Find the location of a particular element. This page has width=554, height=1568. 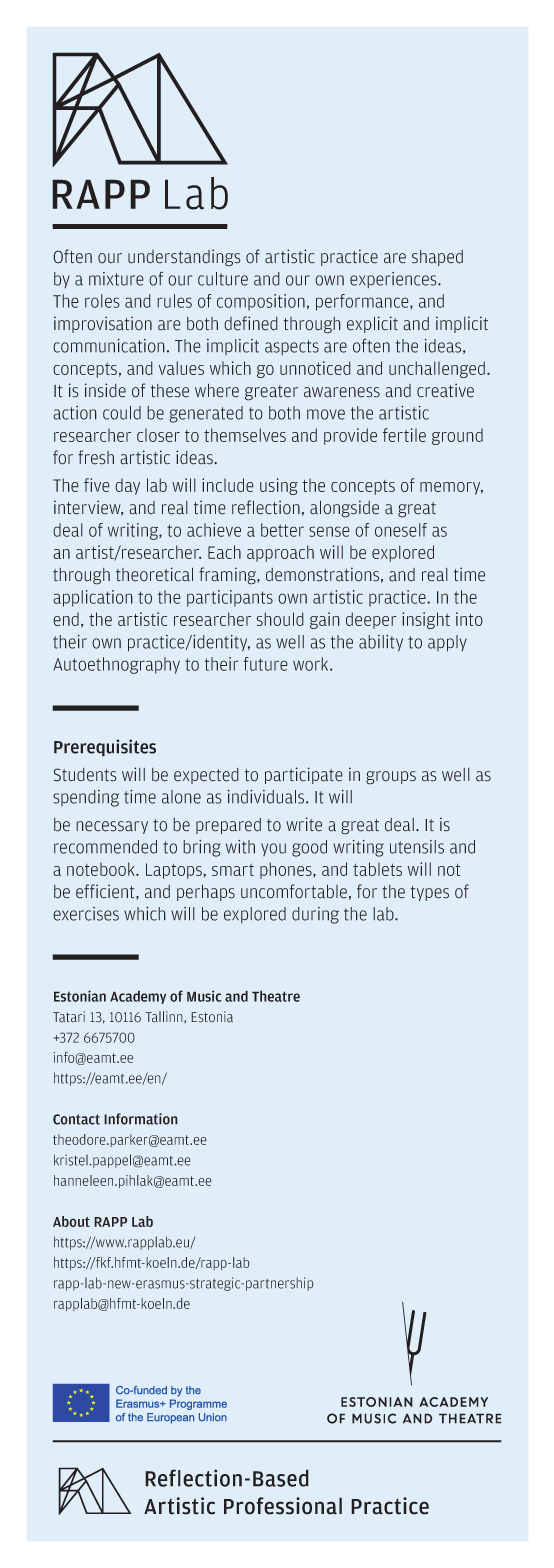

using is located at coordinates (279, 486).
